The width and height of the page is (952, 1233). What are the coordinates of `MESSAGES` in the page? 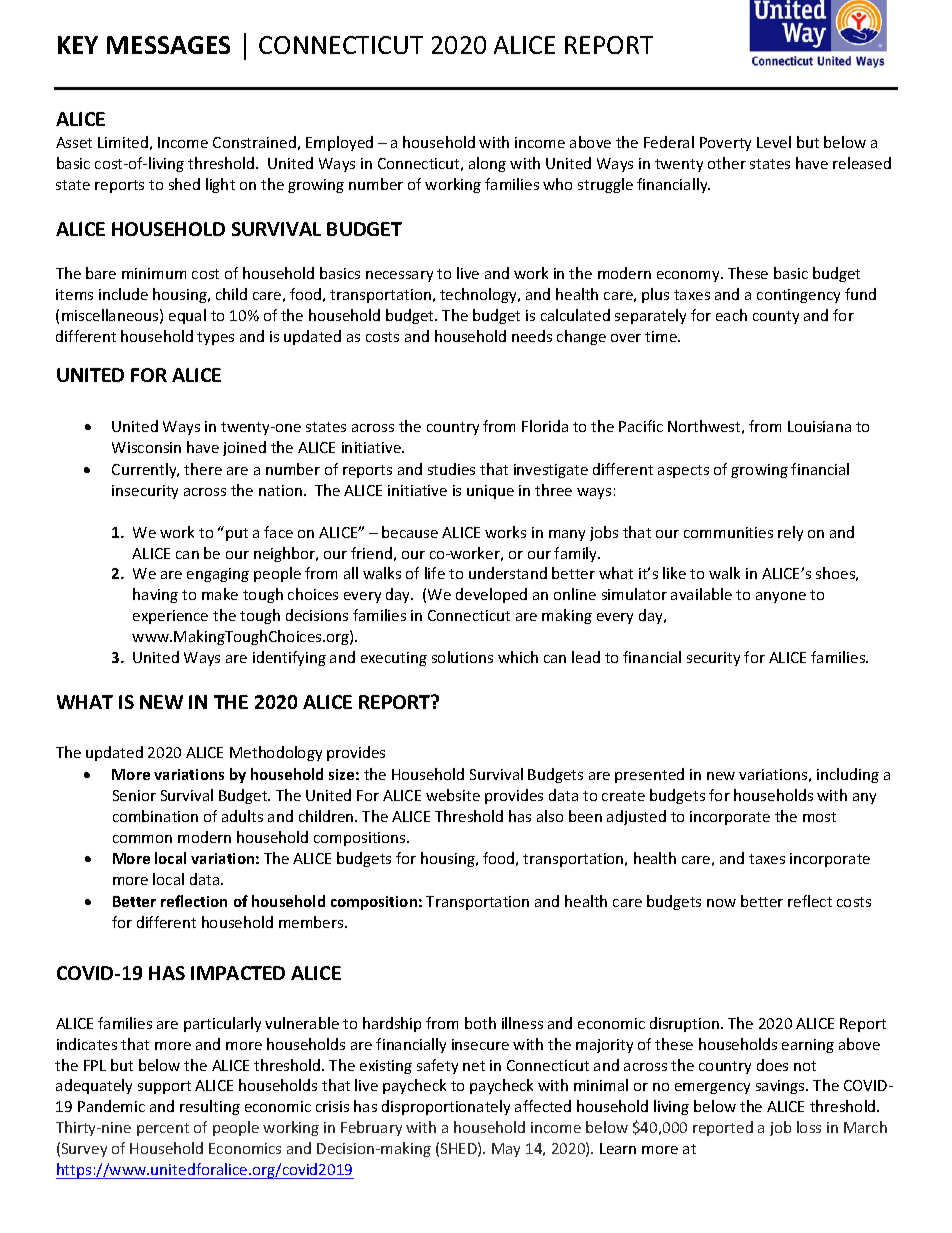 It's located at (168, 45).
